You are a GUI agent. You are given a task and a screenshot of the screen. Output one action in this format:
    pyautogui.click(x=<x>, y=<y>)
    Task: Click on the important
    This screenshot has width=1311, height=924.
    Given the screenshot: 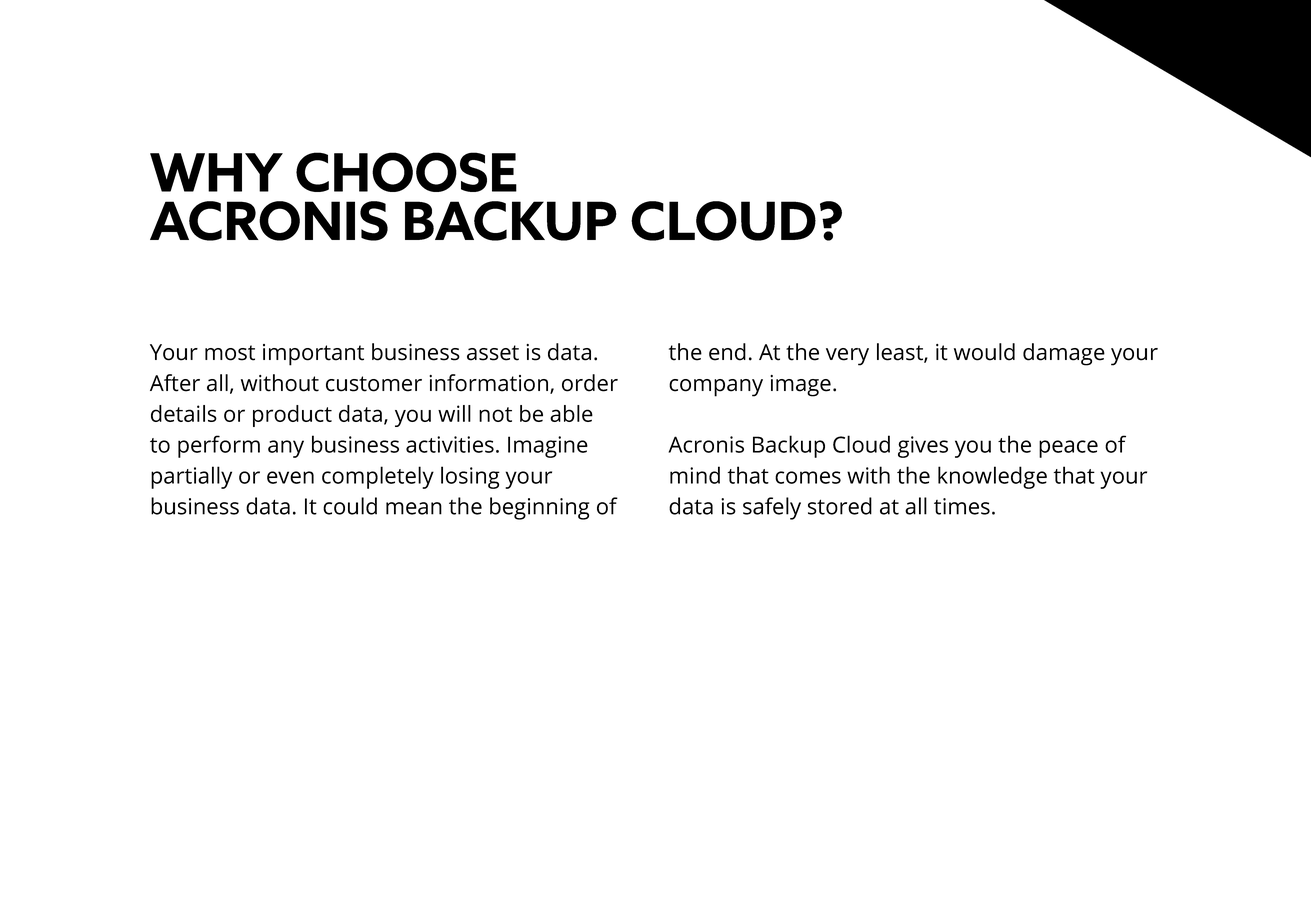 What is the action you would take?
    pyautogui.click(x=313, y=355)
